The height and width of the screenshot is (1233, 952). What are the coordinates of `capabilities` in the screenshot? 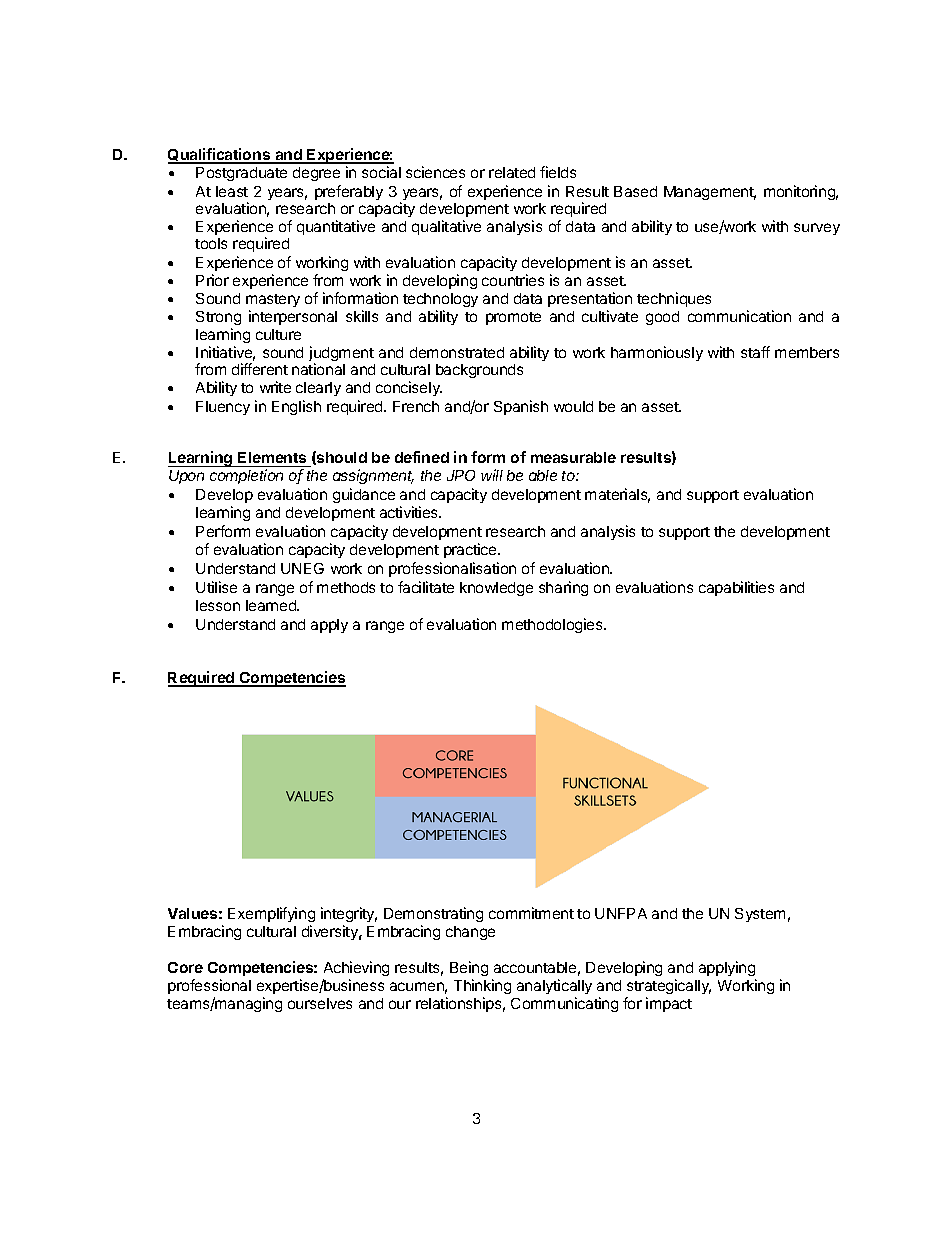 It's located at (736, 588).
